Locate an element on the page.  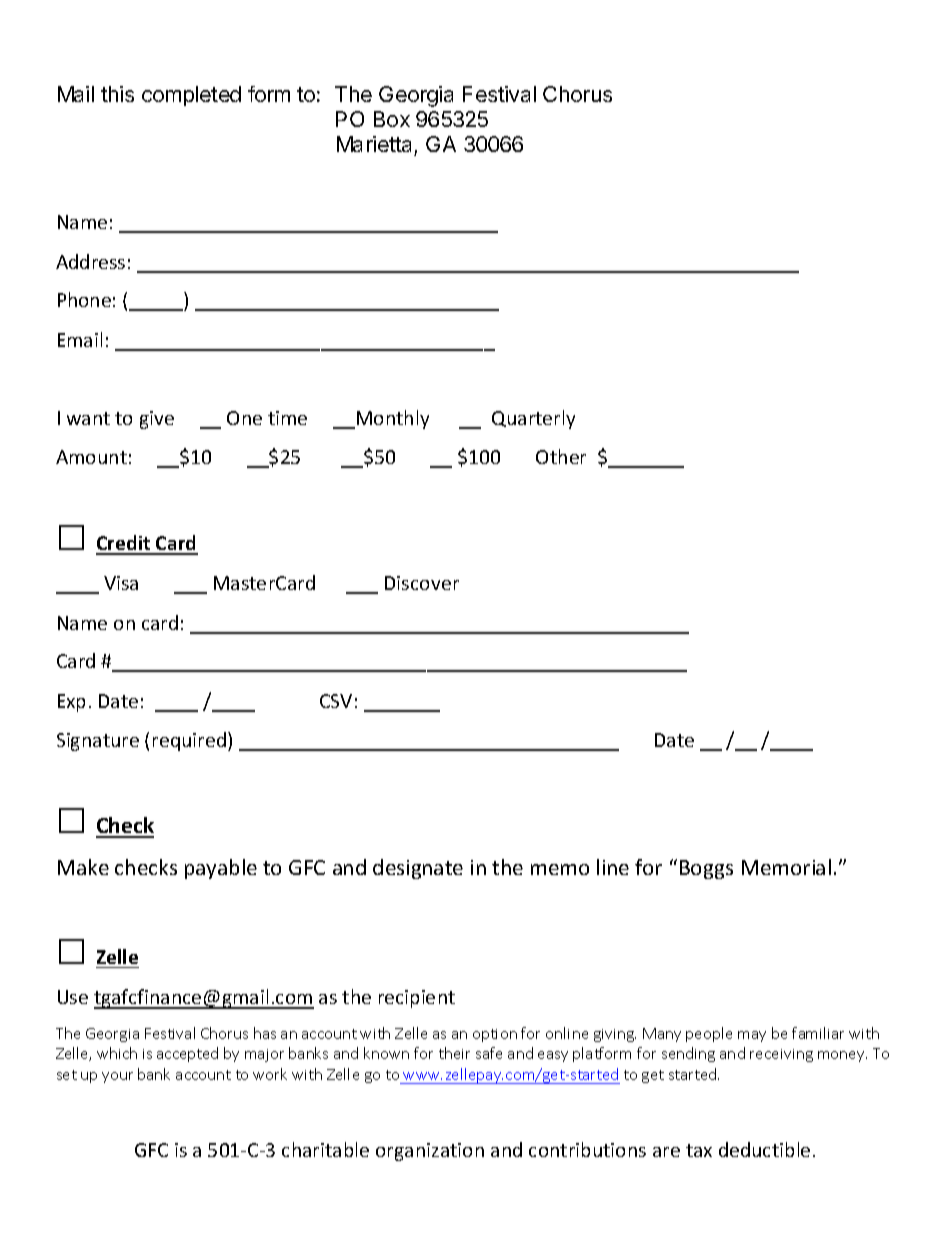
Marietta is located at coordinates (376, 146).
